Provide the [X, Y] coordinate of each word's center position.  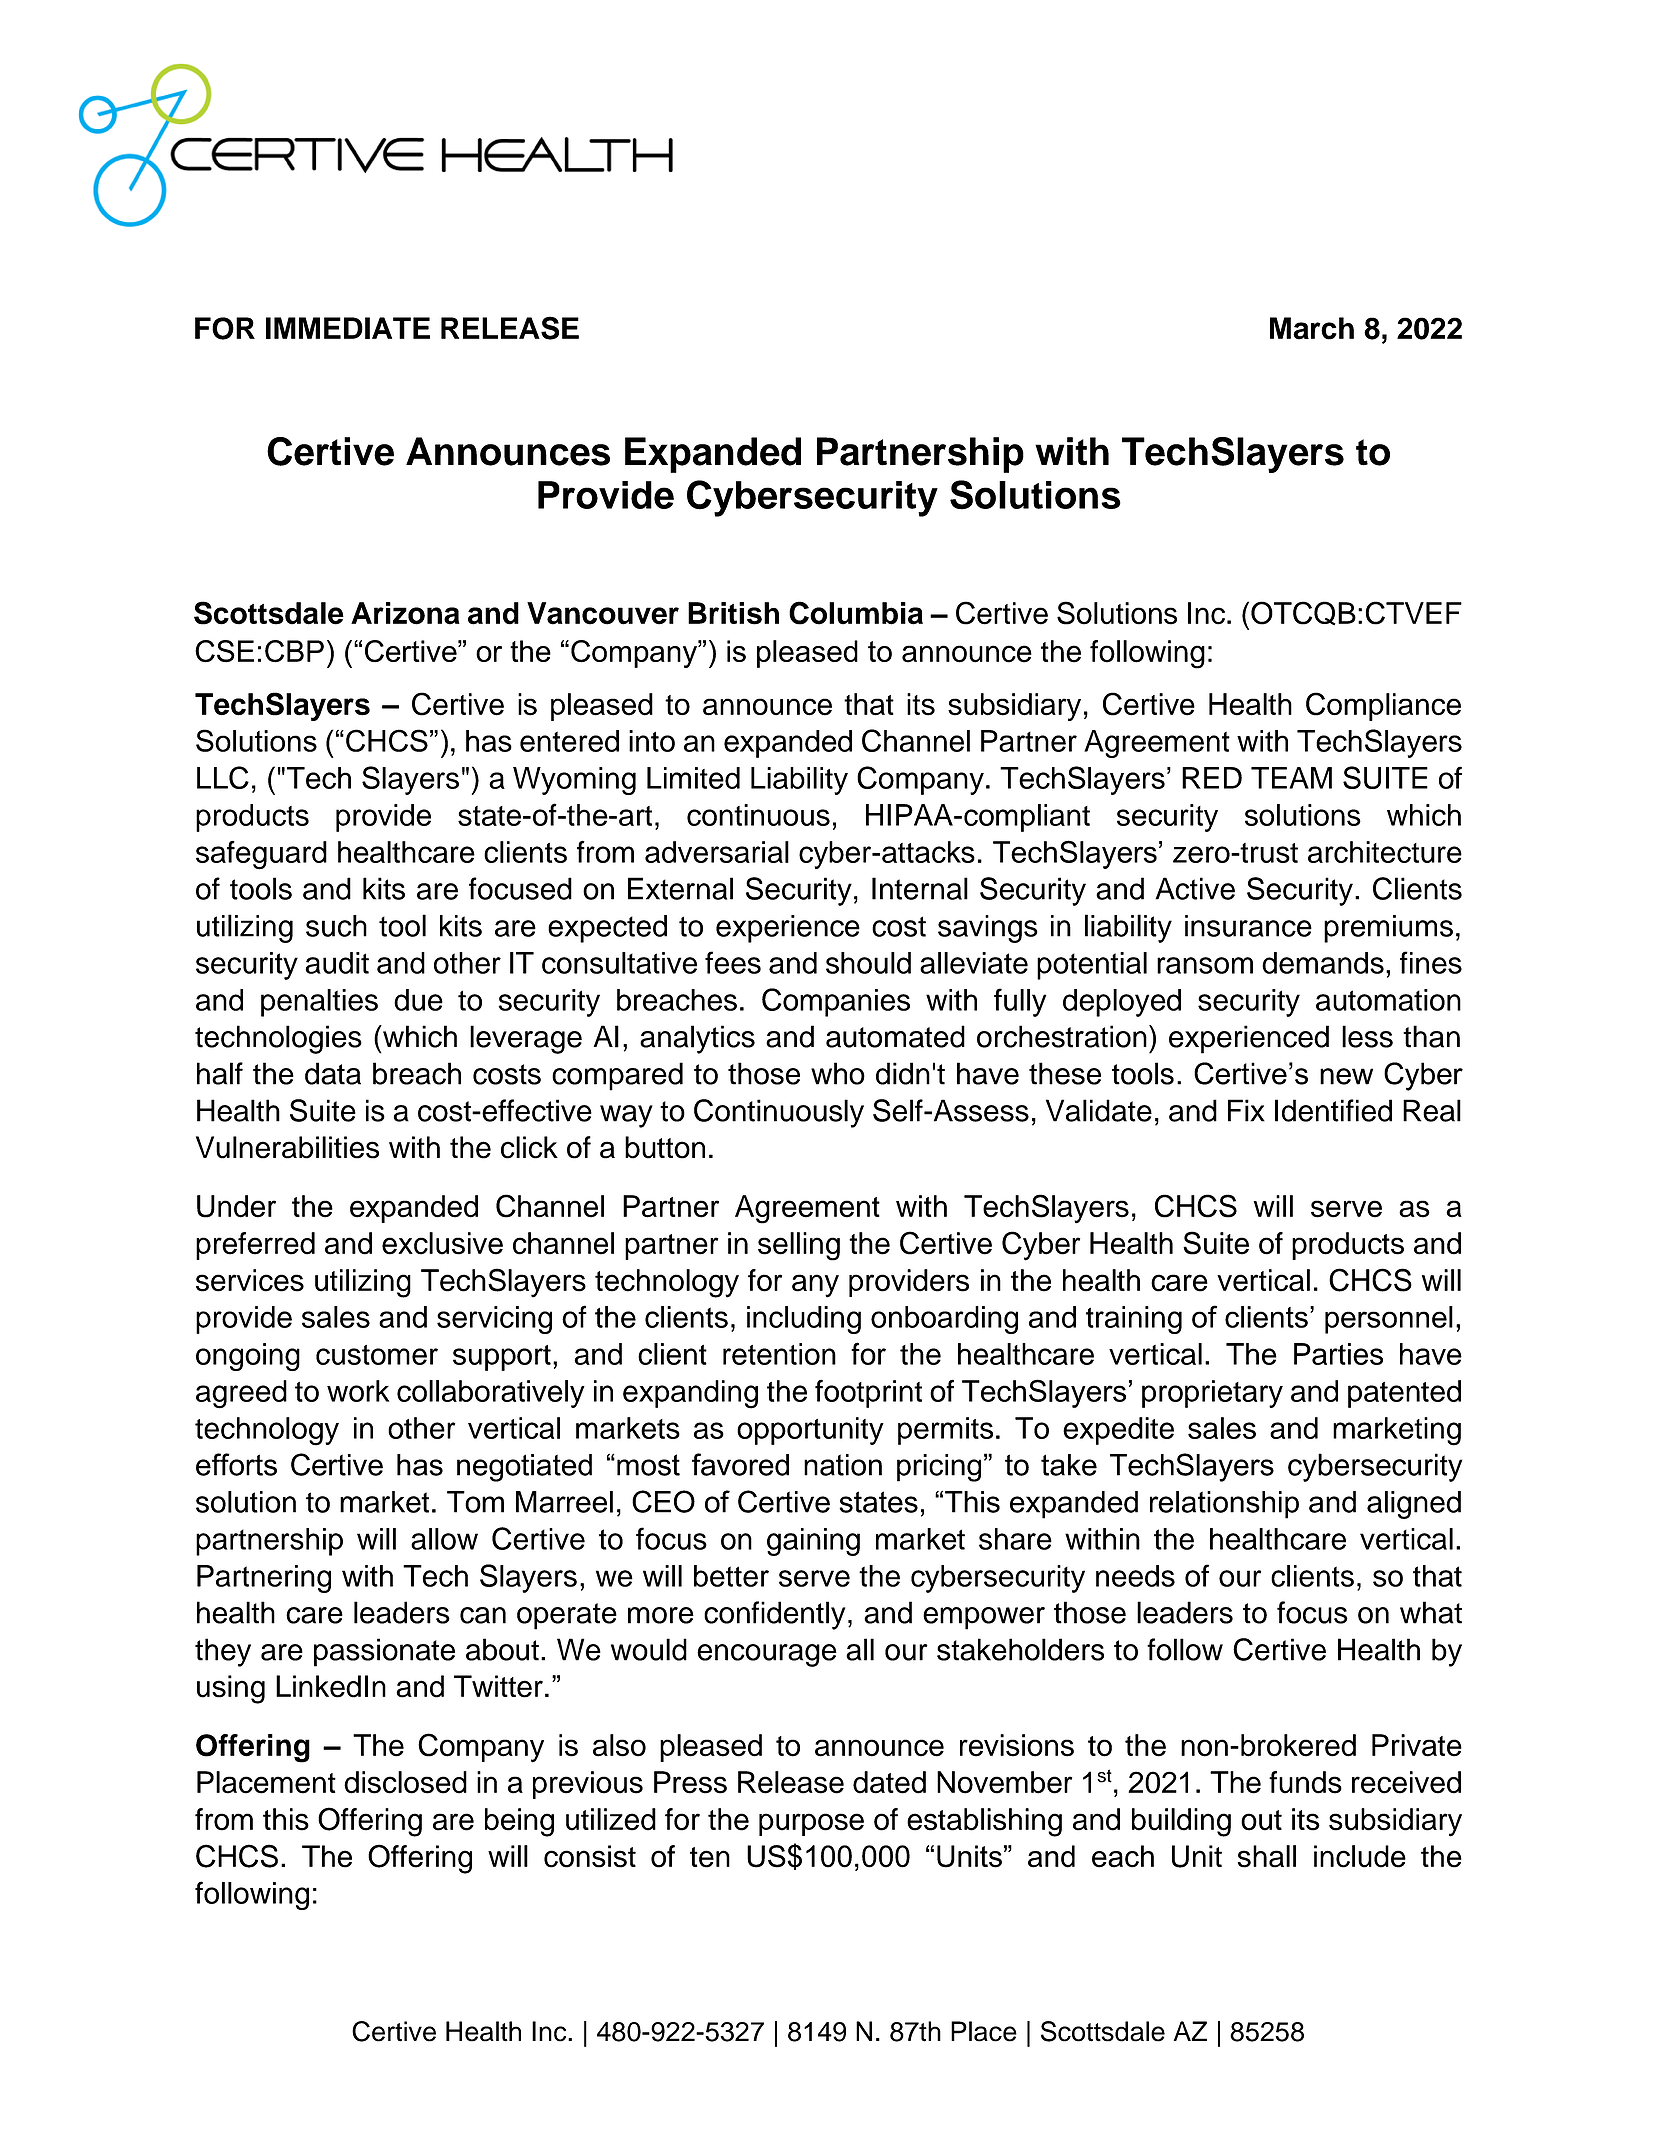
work [358, 1391]
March [1312, 328]
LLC [223, 777]
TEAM [1291, 778]
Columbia [856, 613]
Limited [693, 778]
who [838, 1073]
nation [843, 1465]
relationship [1224, 1505]
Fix [1246, 1110]
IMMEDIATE [348, 328]
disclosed [405, 1782]
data [333, 1073]
